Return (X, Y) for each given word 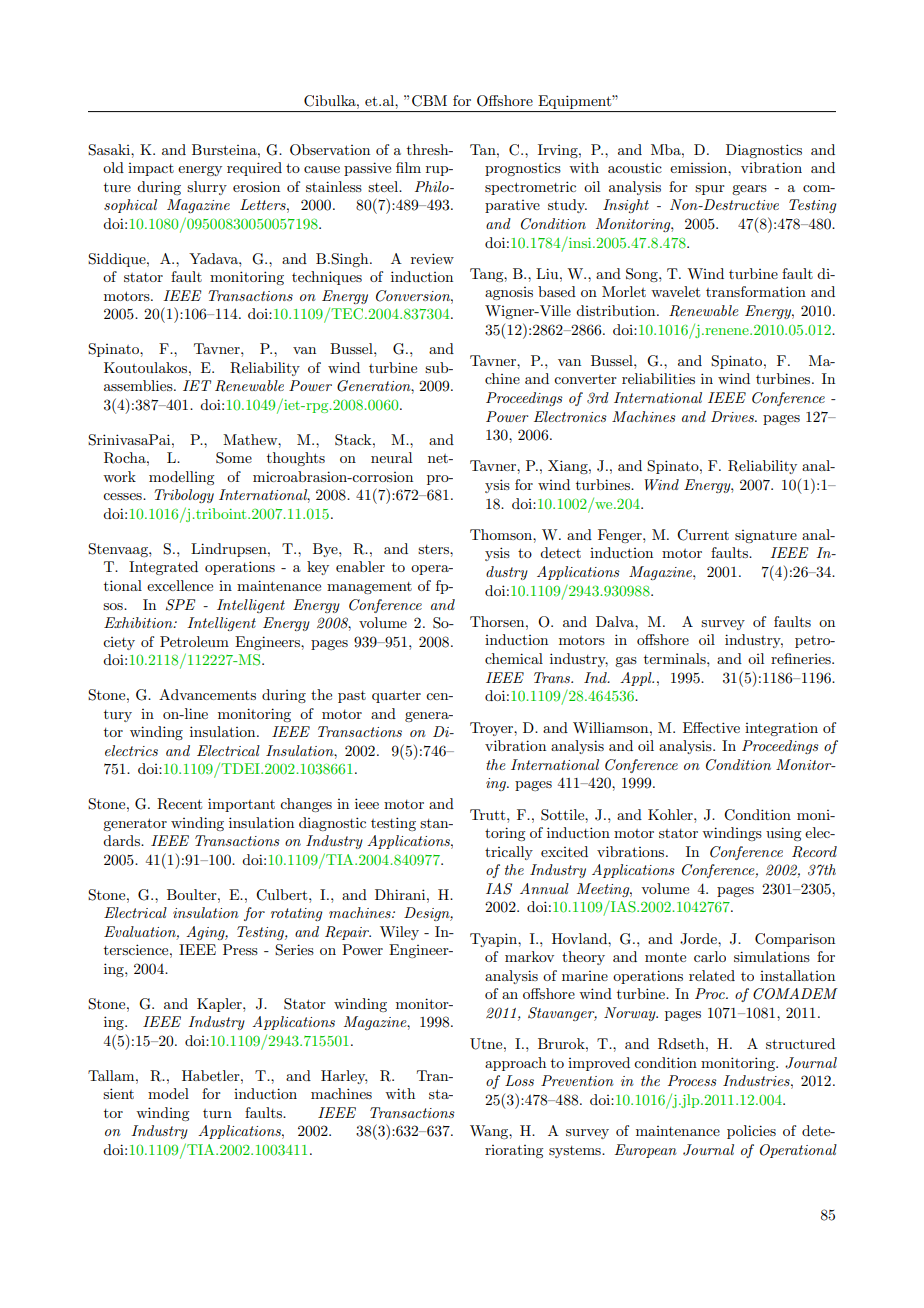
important (241, 805)
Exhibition (139, 622)
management (369, 588)
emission (699, 167)
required (254, 169)
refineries (802, 658)
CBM (429, 101)
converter (585, 379)
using (783, 834)
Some (234, 458)
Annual (544, 888)
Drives (733, 416)
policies (751, 1132)
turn (217, 1113)
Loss (519, 1080)
